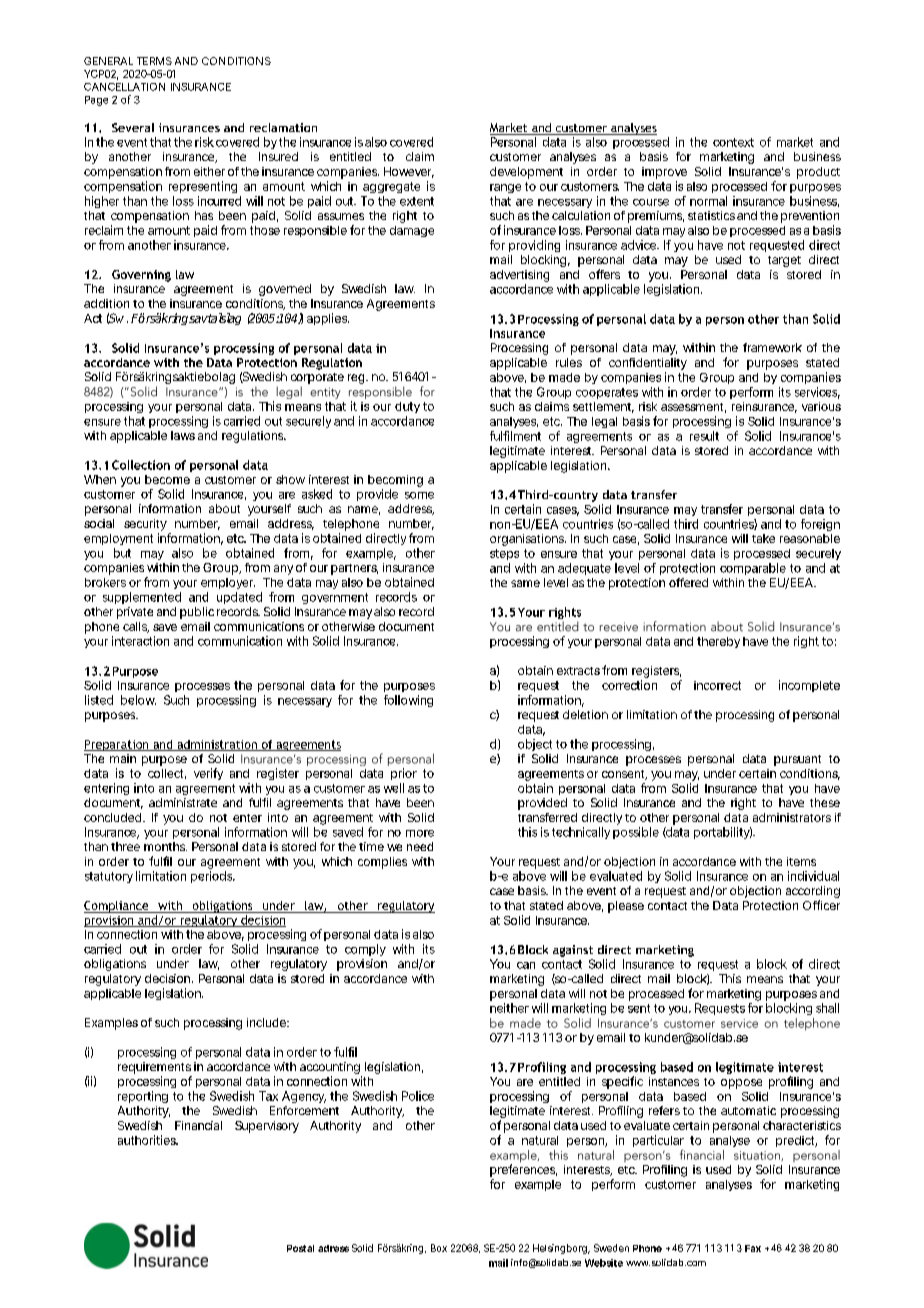  I want to click on interaction, so click(140, 641).
